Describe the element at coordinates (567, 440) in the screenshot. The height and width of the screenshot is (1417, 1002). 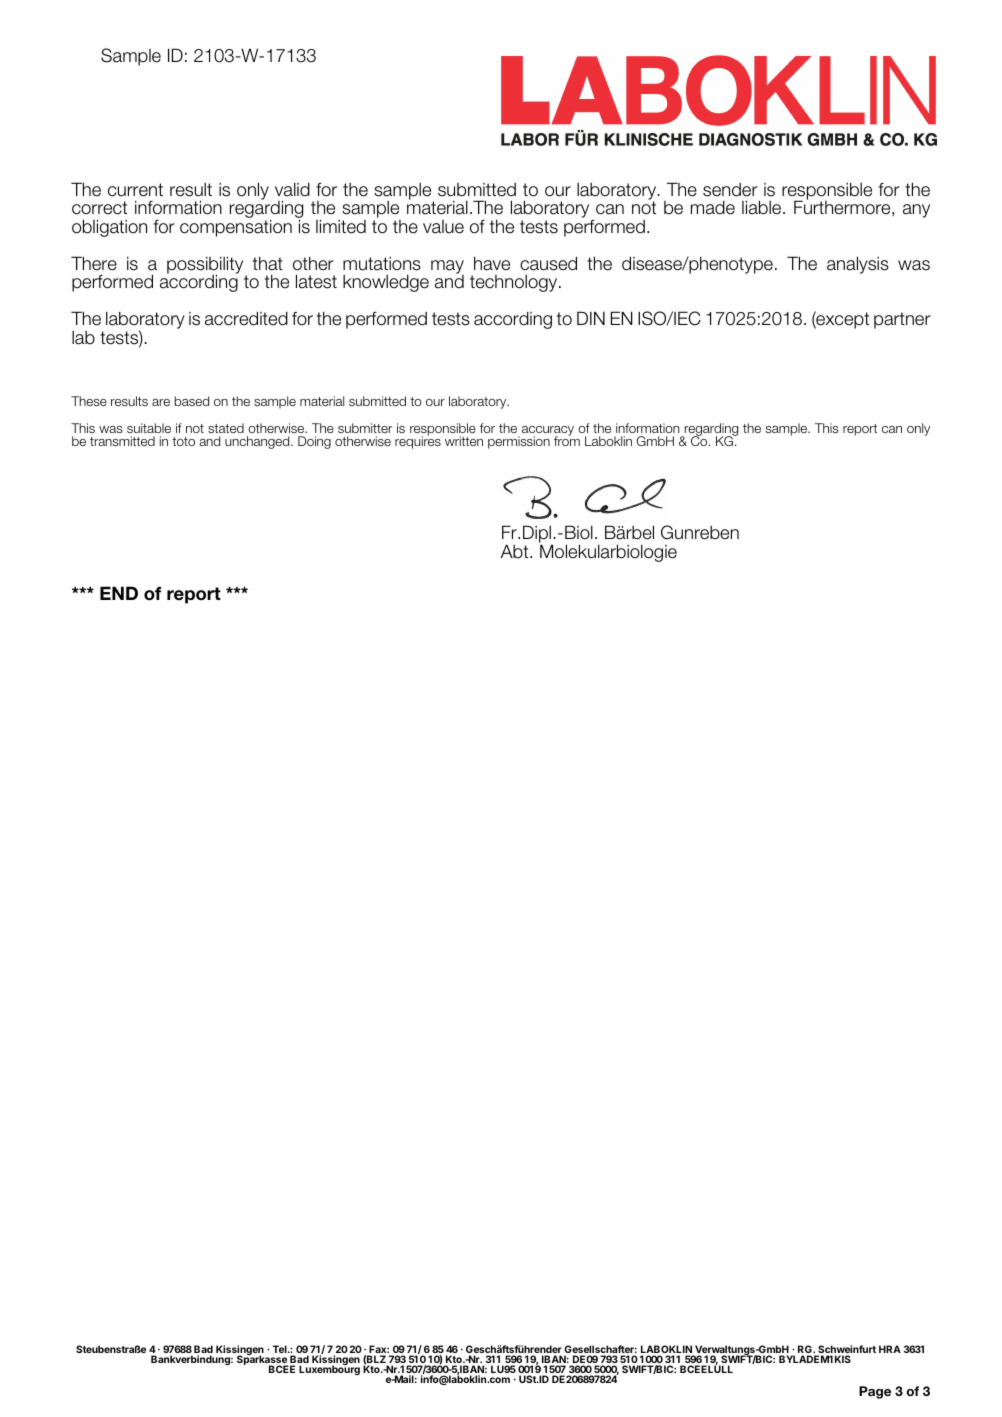
I see `from` at that location.
